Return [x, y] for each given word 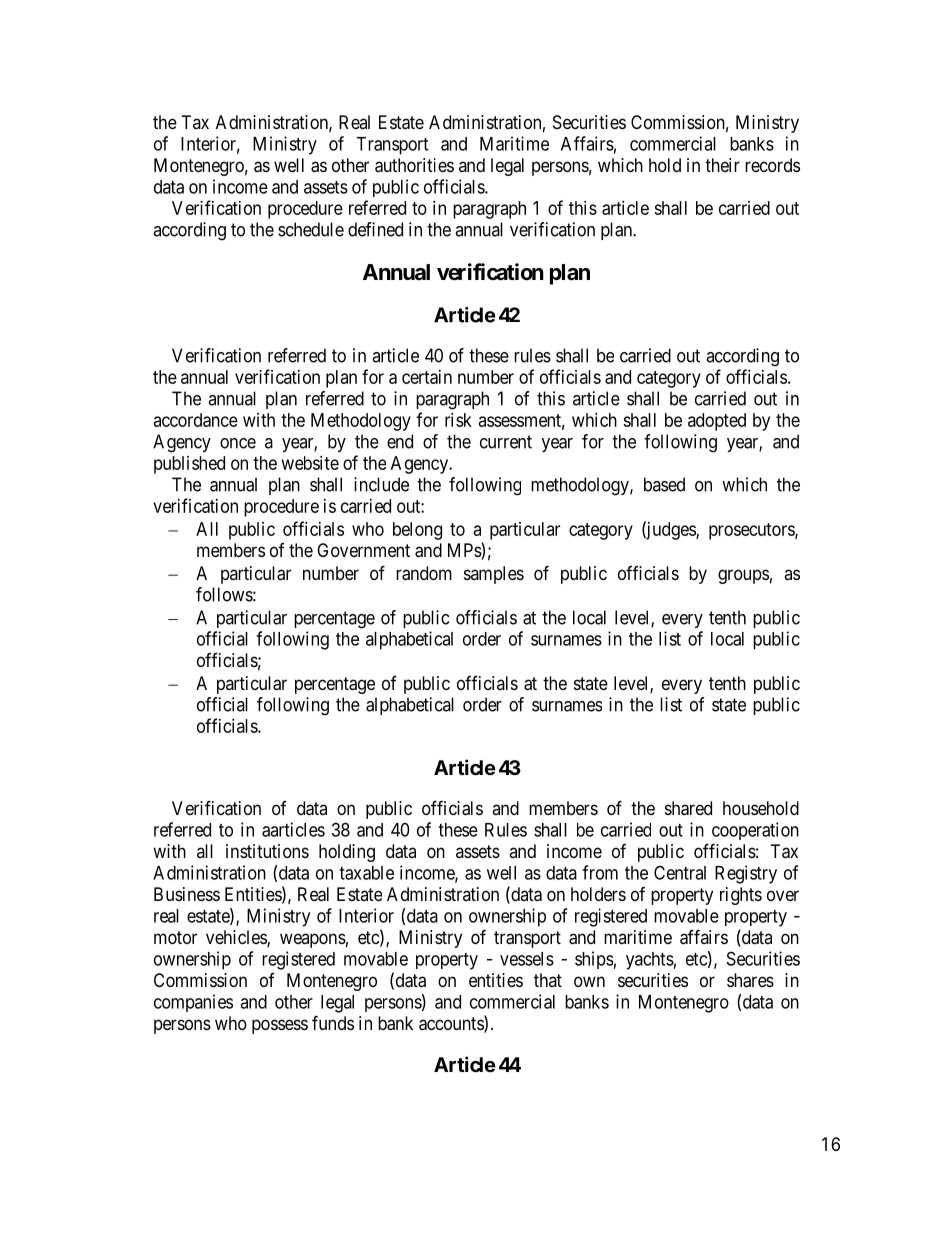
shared [688, 808]
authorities [414, 165]
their [722, 165]
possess [280, 1026]
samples [494, 575]
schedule [311, 229]
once [238, 443]
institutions [267, 851]
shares [750, 980]
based [664, 484]
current [506, 442]
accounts [452, 1025]
